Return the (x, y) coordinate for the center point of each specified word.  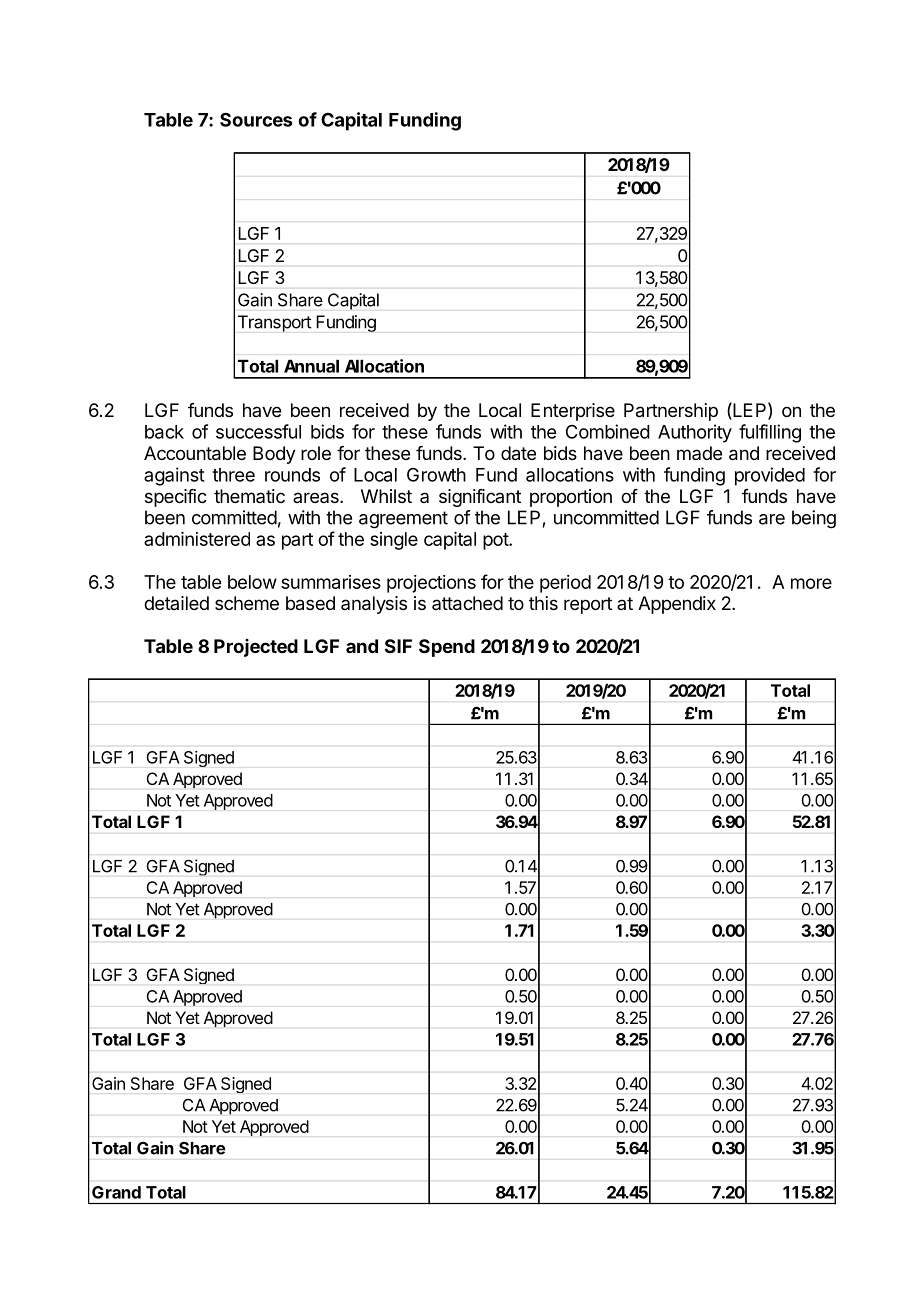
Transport (275, 323)
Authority (695, 433)
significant (480, 498)
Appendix (677, 605)
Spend (447, 648)
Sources (256, 119)
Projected (256, 648)
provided (770, 476)
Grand (116, 1192)
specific (176, 498)
